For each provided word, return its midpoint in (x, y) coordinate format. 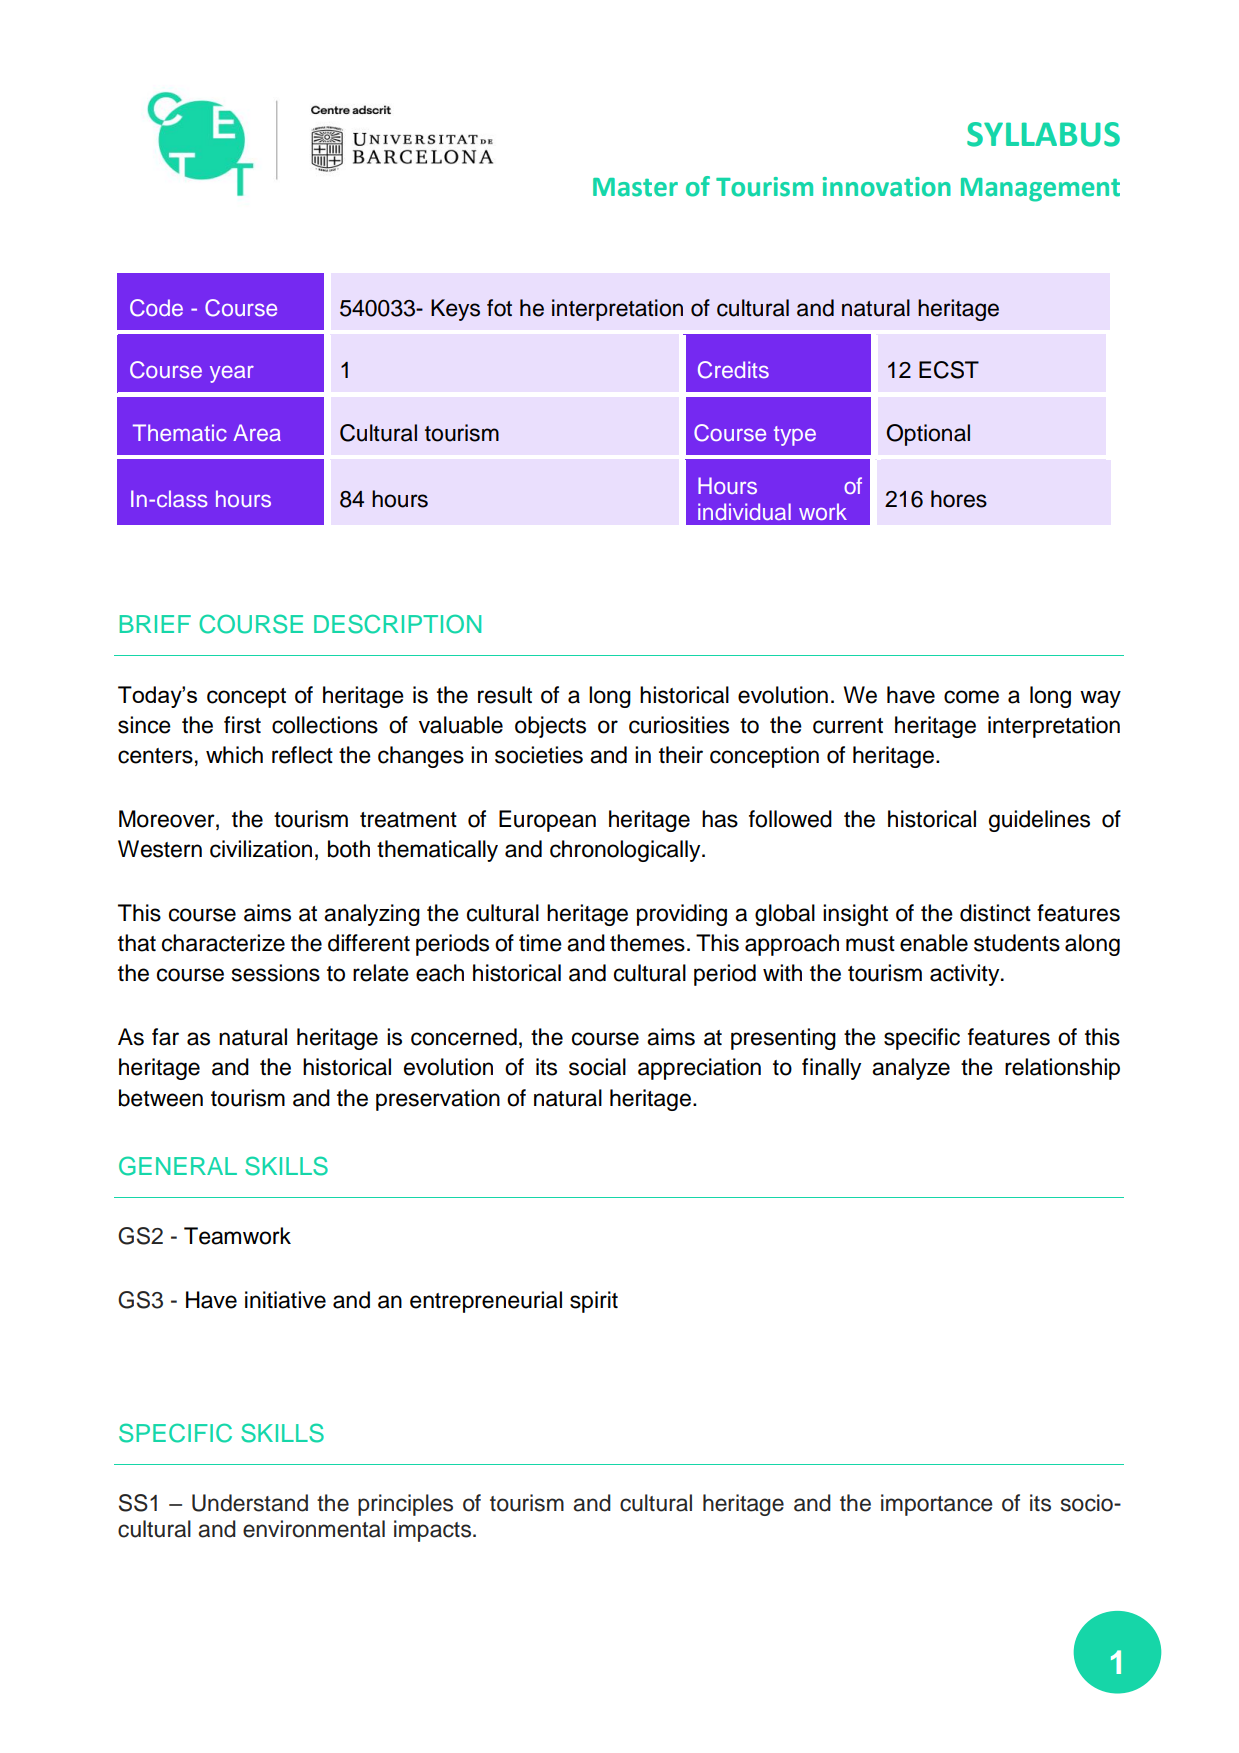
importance (936, 1505)
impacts (434, 1531)
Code (156, 308)
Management (1040, 190)
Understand (250, 1503)
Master (635, 187)
